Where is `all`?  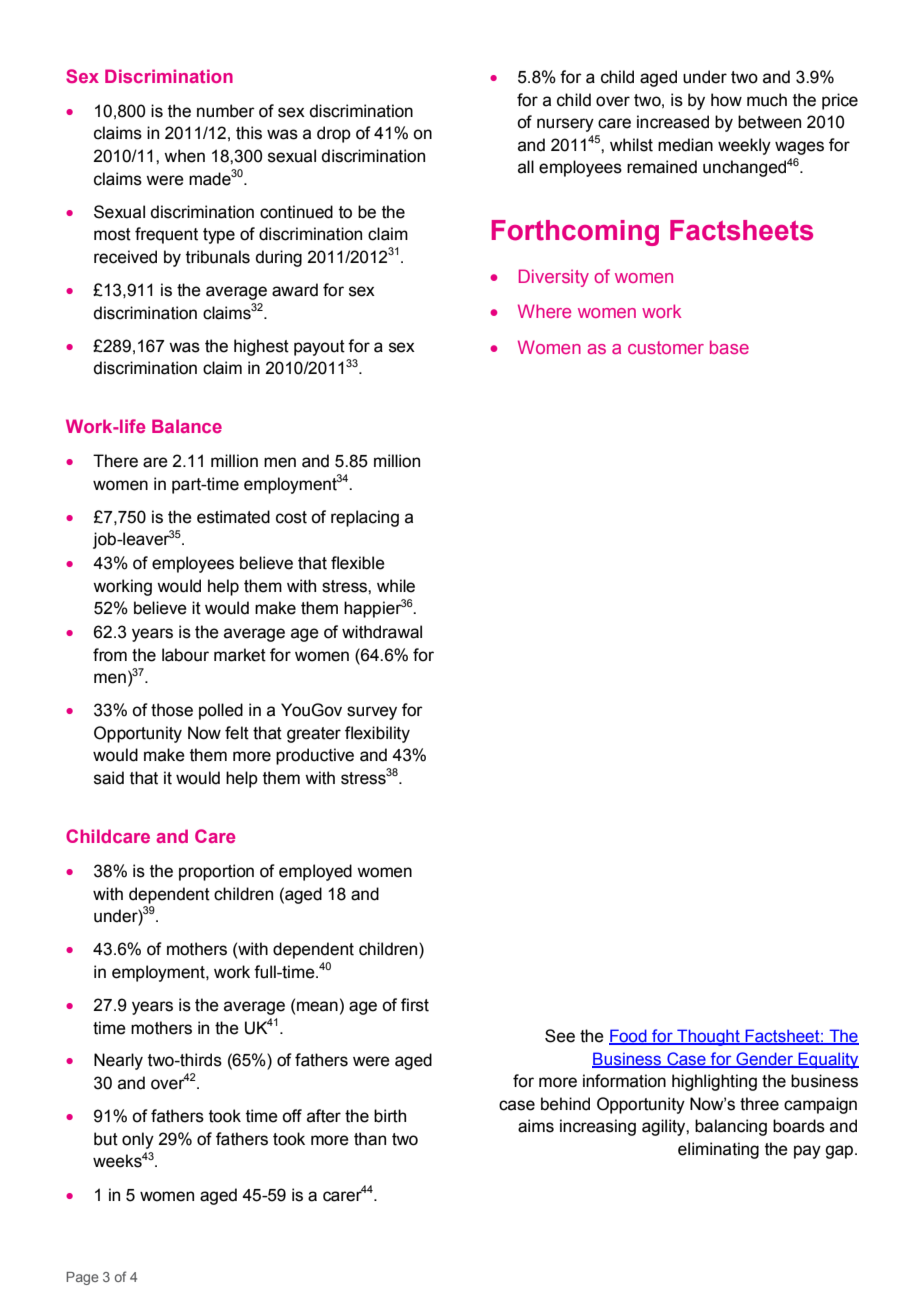 all is located at coordinates (526, 167).
